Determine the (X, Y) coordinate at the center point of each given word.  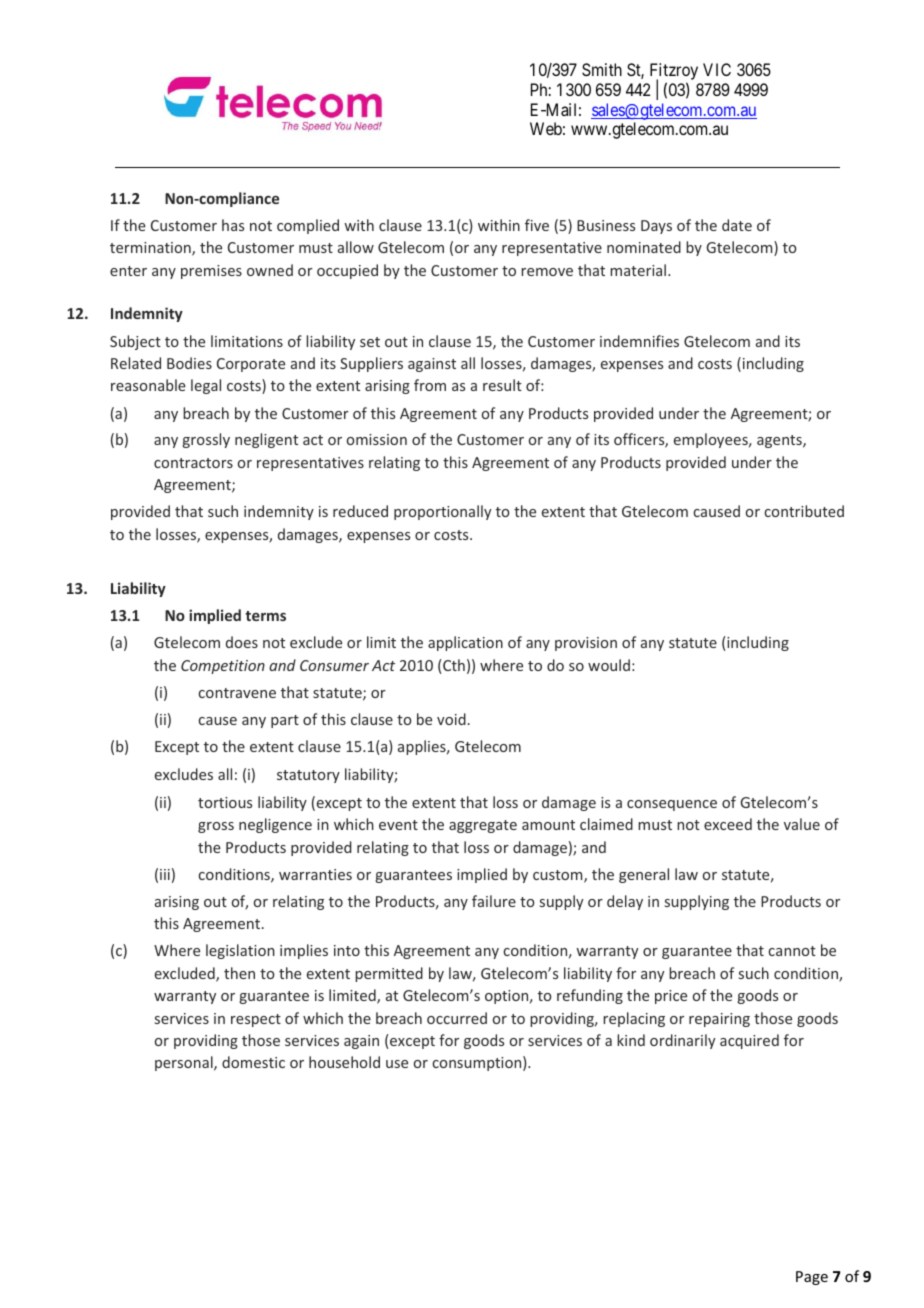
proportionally (442, 512)
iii (165, 874)
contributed (804, 511)
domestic (253, 1062)
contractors (193, 463)
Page (812, 1278)
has (233, 225)
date (737, 225)
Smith (602, 69)
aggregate (483, 826)
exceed (728, 824)
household (344, 1062)
